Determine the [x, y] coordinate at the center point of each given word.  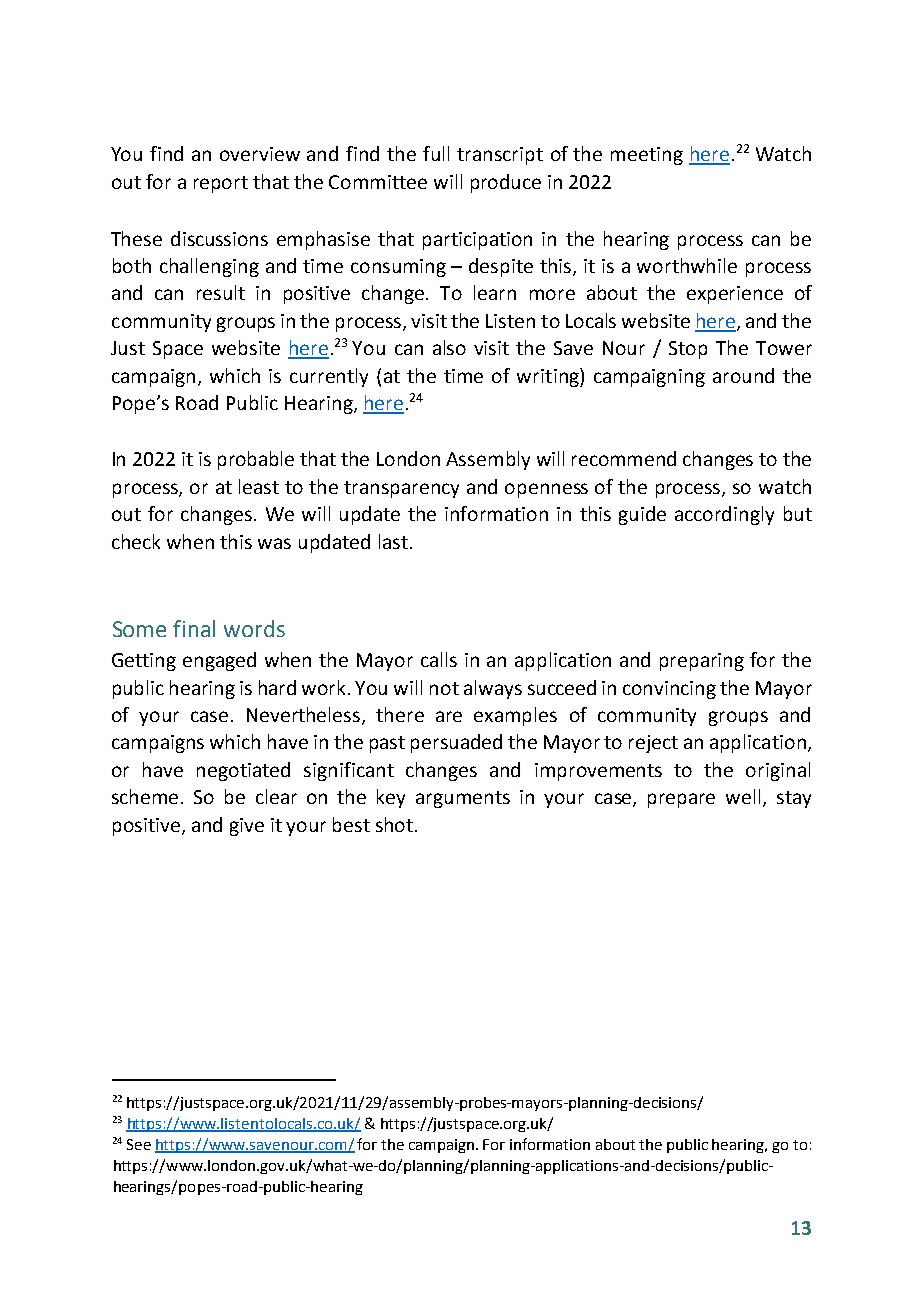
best [351, 824]
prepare [681, 800]
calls [439, 659]
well [743, 796]
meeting [647, 156]
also [449, 347]
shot [396, 824]
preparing [702, 662]
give [247, 827]
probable [256, 460]
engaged [219, 661]
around [743, 375]
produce [506, 183]
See [139, 1144]
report [221, 184]
